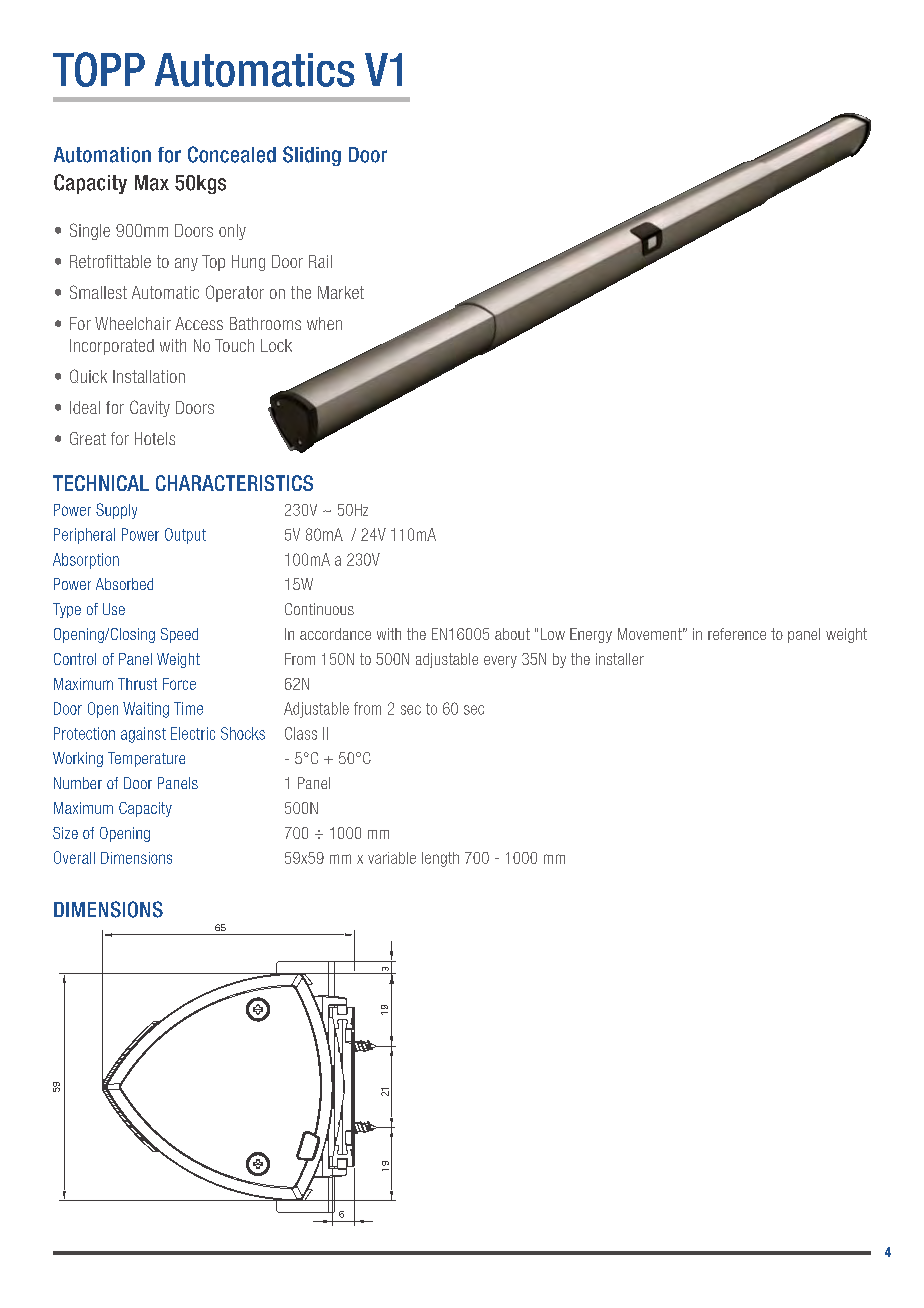 The width and height of the document is (924, 1308). Describe the element at coordinates (591, 635) in the document. I see `Energy` at that location.
